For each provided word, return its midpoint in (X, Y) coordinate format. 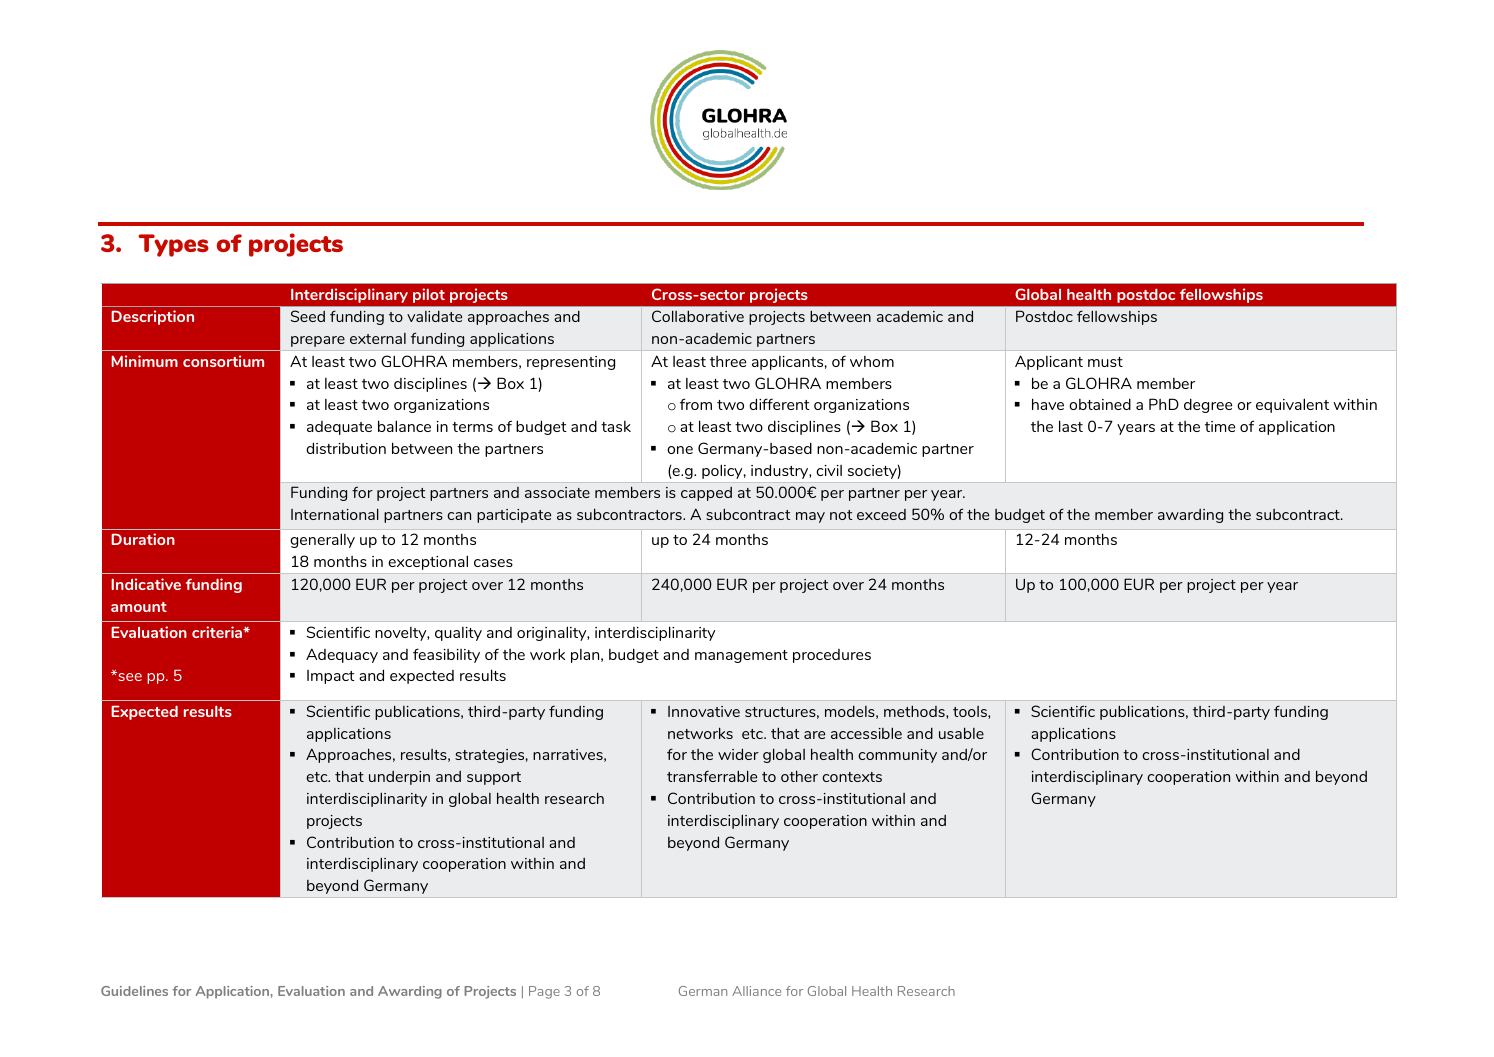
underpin (399, 778)
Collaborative (698, 316)
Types (173, 245)
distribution (346, 448)
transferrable (712, 776)
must (1105, 362)
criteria (218, 632)
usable (961, 733)
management (741, 656)
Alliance (756, 991)
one (680, 450)
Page (544, 992)
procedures (832, 656)
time (1220, 426)
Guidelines (134, 991)
